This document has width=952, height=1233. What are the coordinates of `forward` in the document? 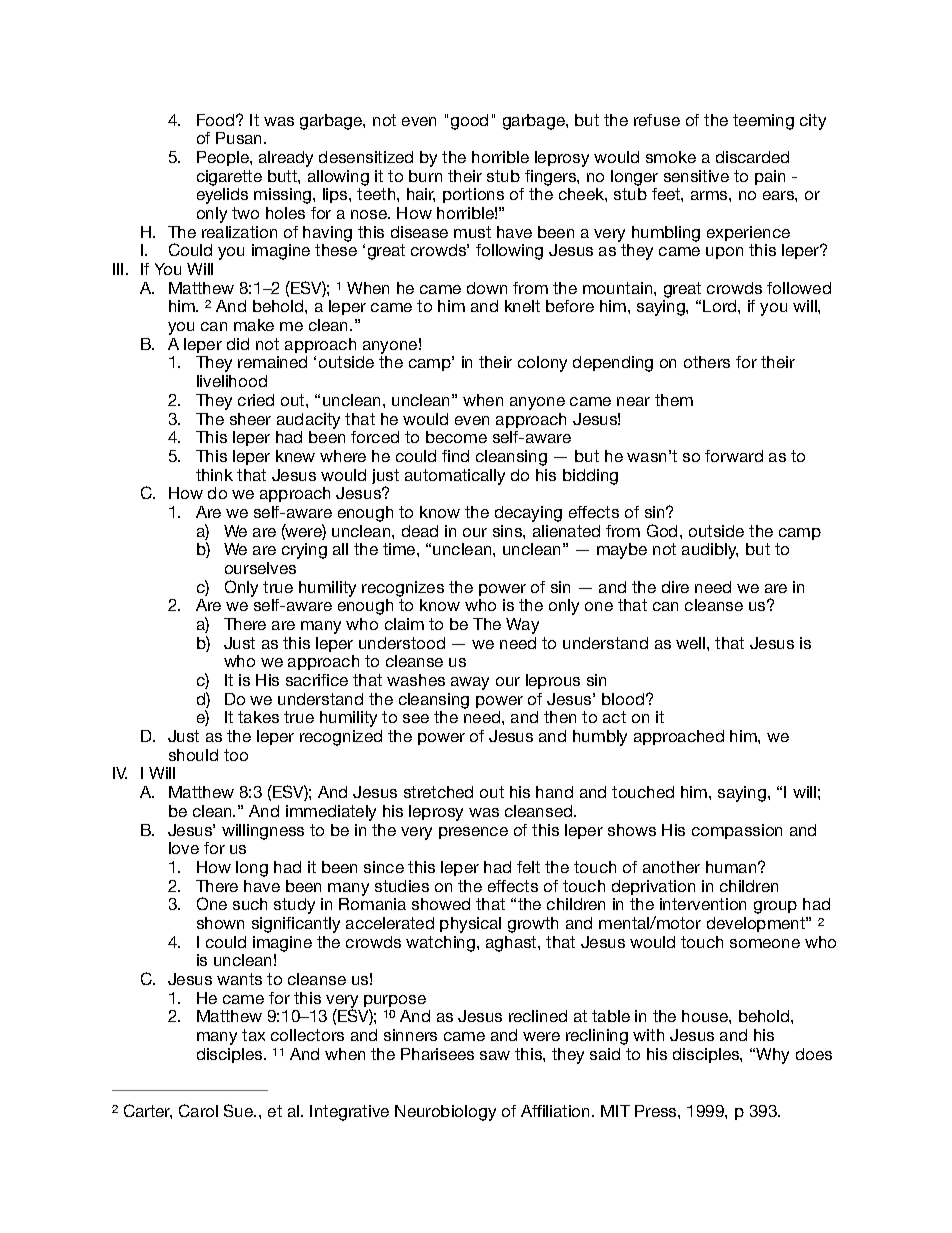 It's located at (734, 456).
